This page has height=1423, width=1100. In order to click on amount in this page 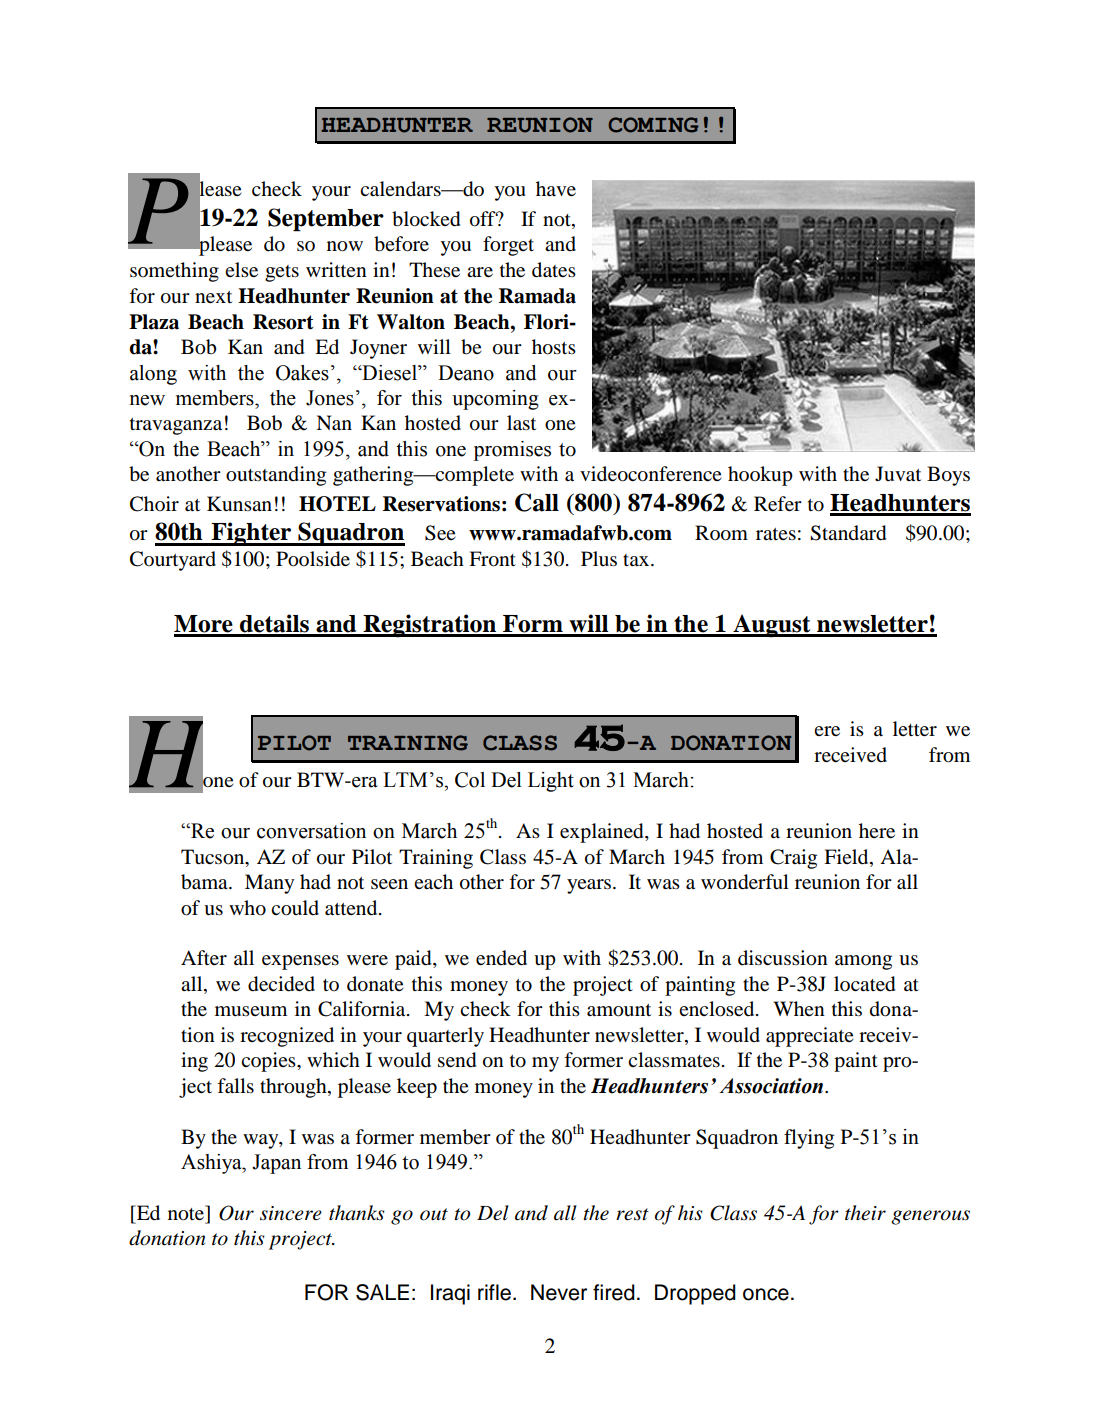, I will do `click(619, 1010)`.
